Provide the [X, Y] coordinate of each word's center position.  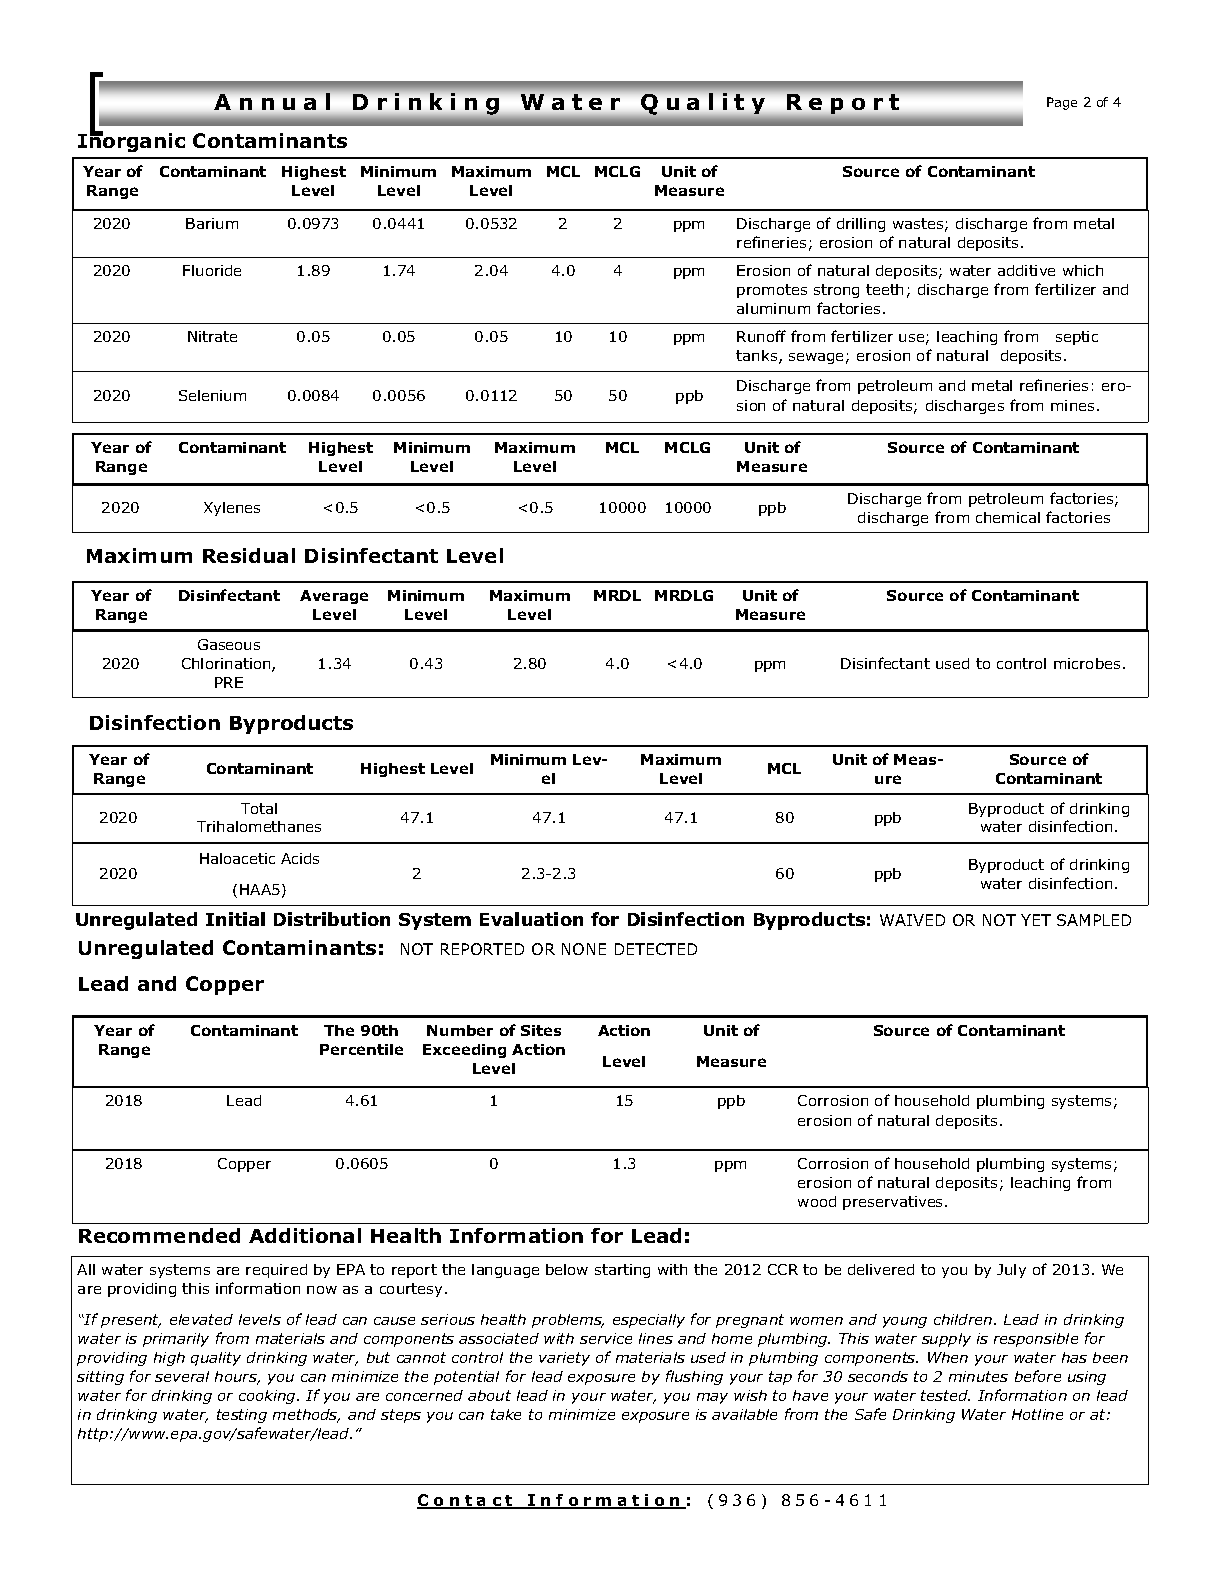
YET [1036, 920]
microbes [1087, 663]
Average [334, 597]
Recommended [159, 1235]
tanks [758, 357]
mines [1072, 405]
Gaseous [229, 644]
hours [237, 1378]
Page [1062, 103]
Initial [235, 919]
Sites [541, 1030]
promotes [772, 291]
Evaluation [531, 919]
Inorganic [131, 141]
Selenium [212, 395]
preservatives [894, 1203]
